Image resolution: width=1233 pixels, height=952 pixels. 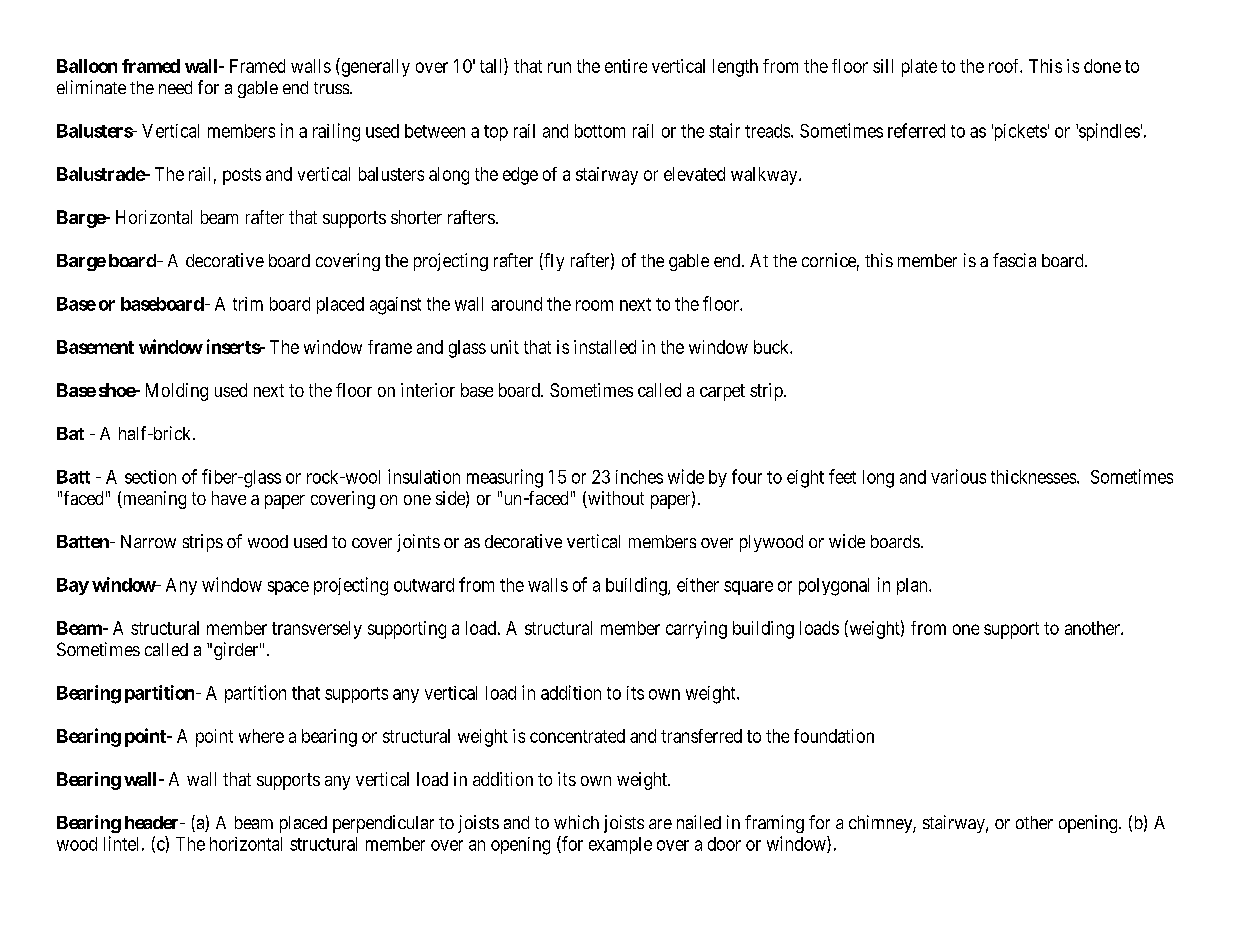 I want to click on framing, so click(x=774, y=824).
